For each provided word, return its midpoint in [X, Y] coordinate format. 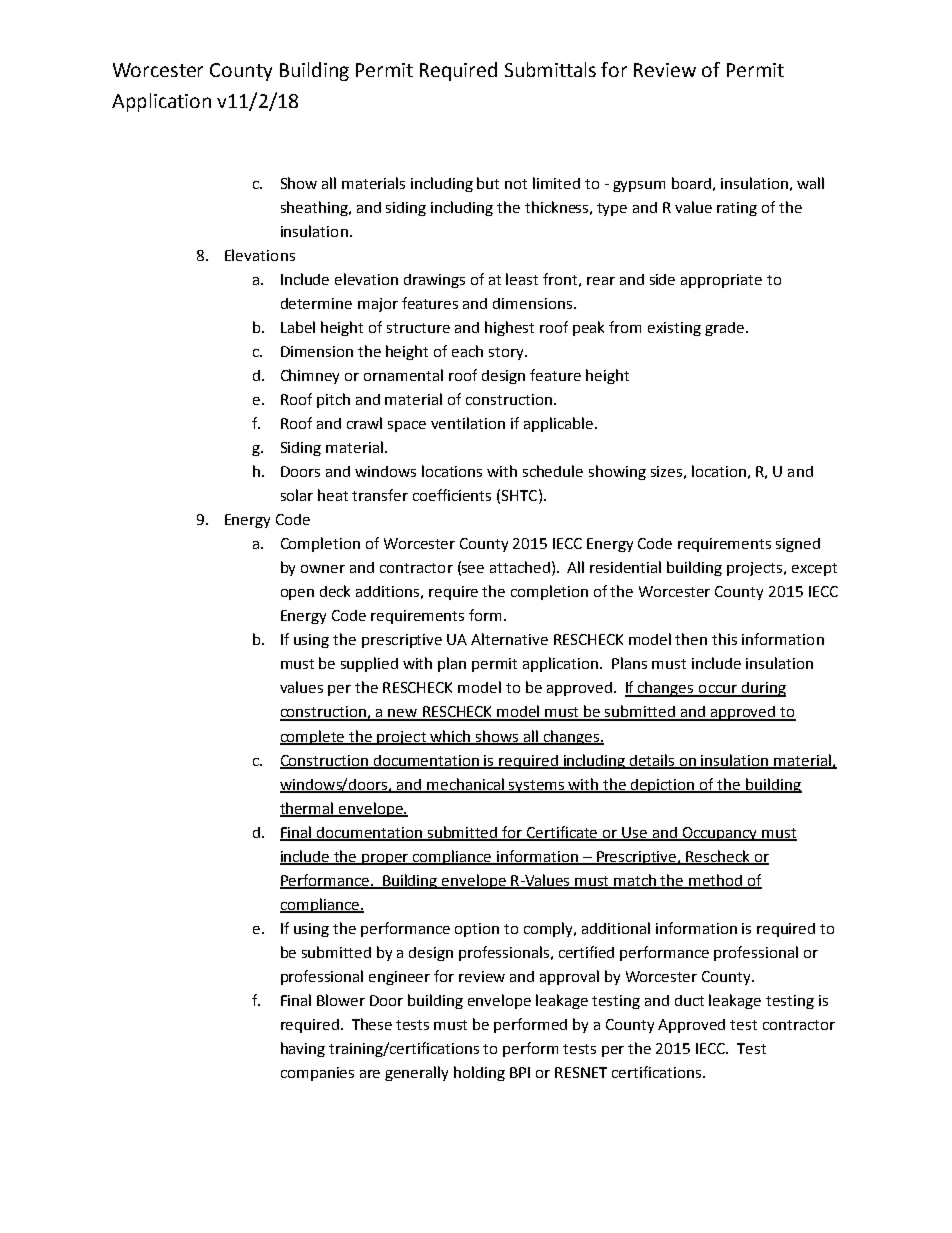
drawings [434, 281]
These [372, 1024]
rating [737, 209]
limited [556, 183]
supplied [369, 664]
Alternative [509, 639]
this [724, 639]
